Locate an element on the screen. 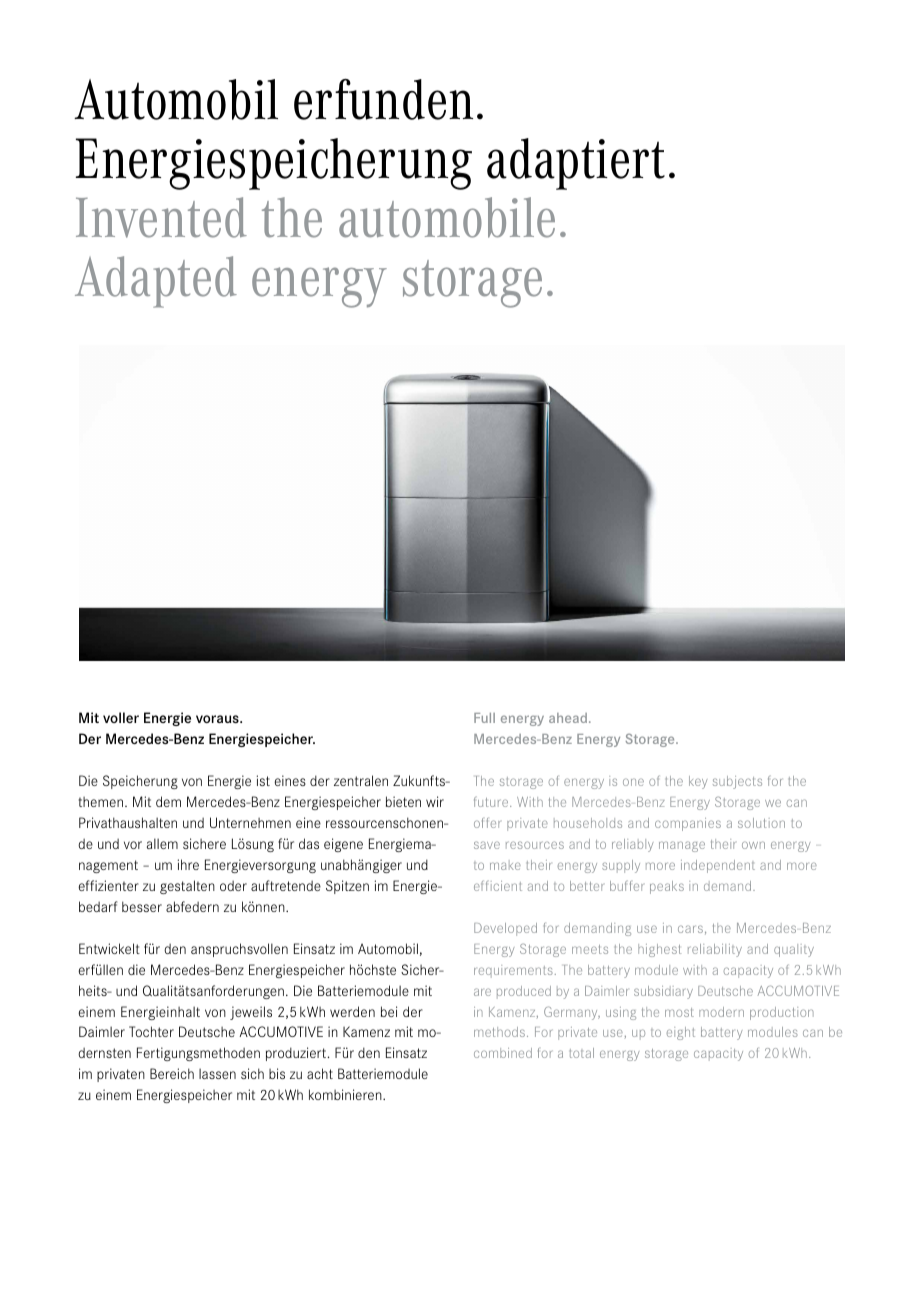 This screenshot has height=1308, width=924. save is located at coordinates (487, 845).
